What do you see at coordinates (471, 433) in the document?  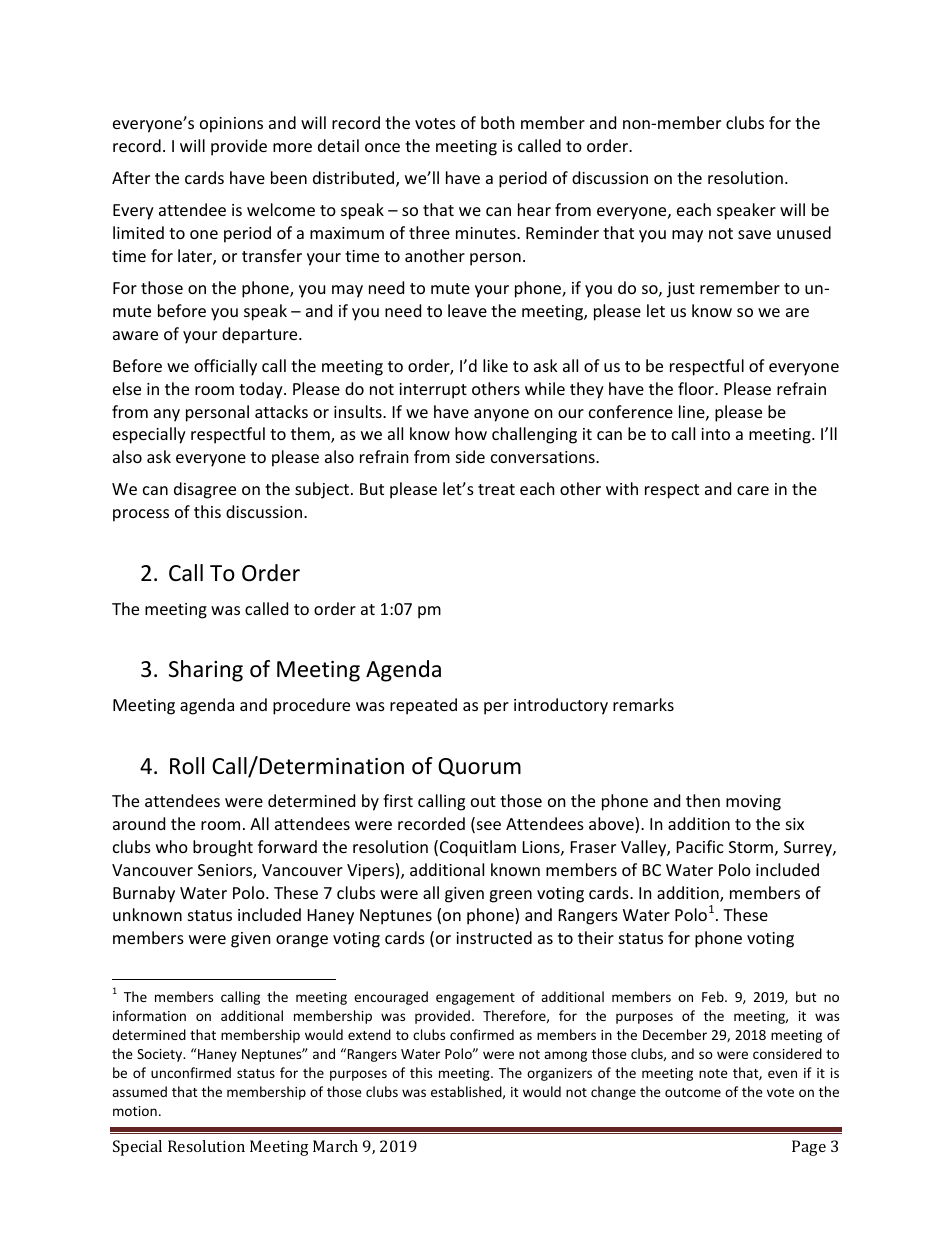 I see `how` at bounding box center [471, 433].
